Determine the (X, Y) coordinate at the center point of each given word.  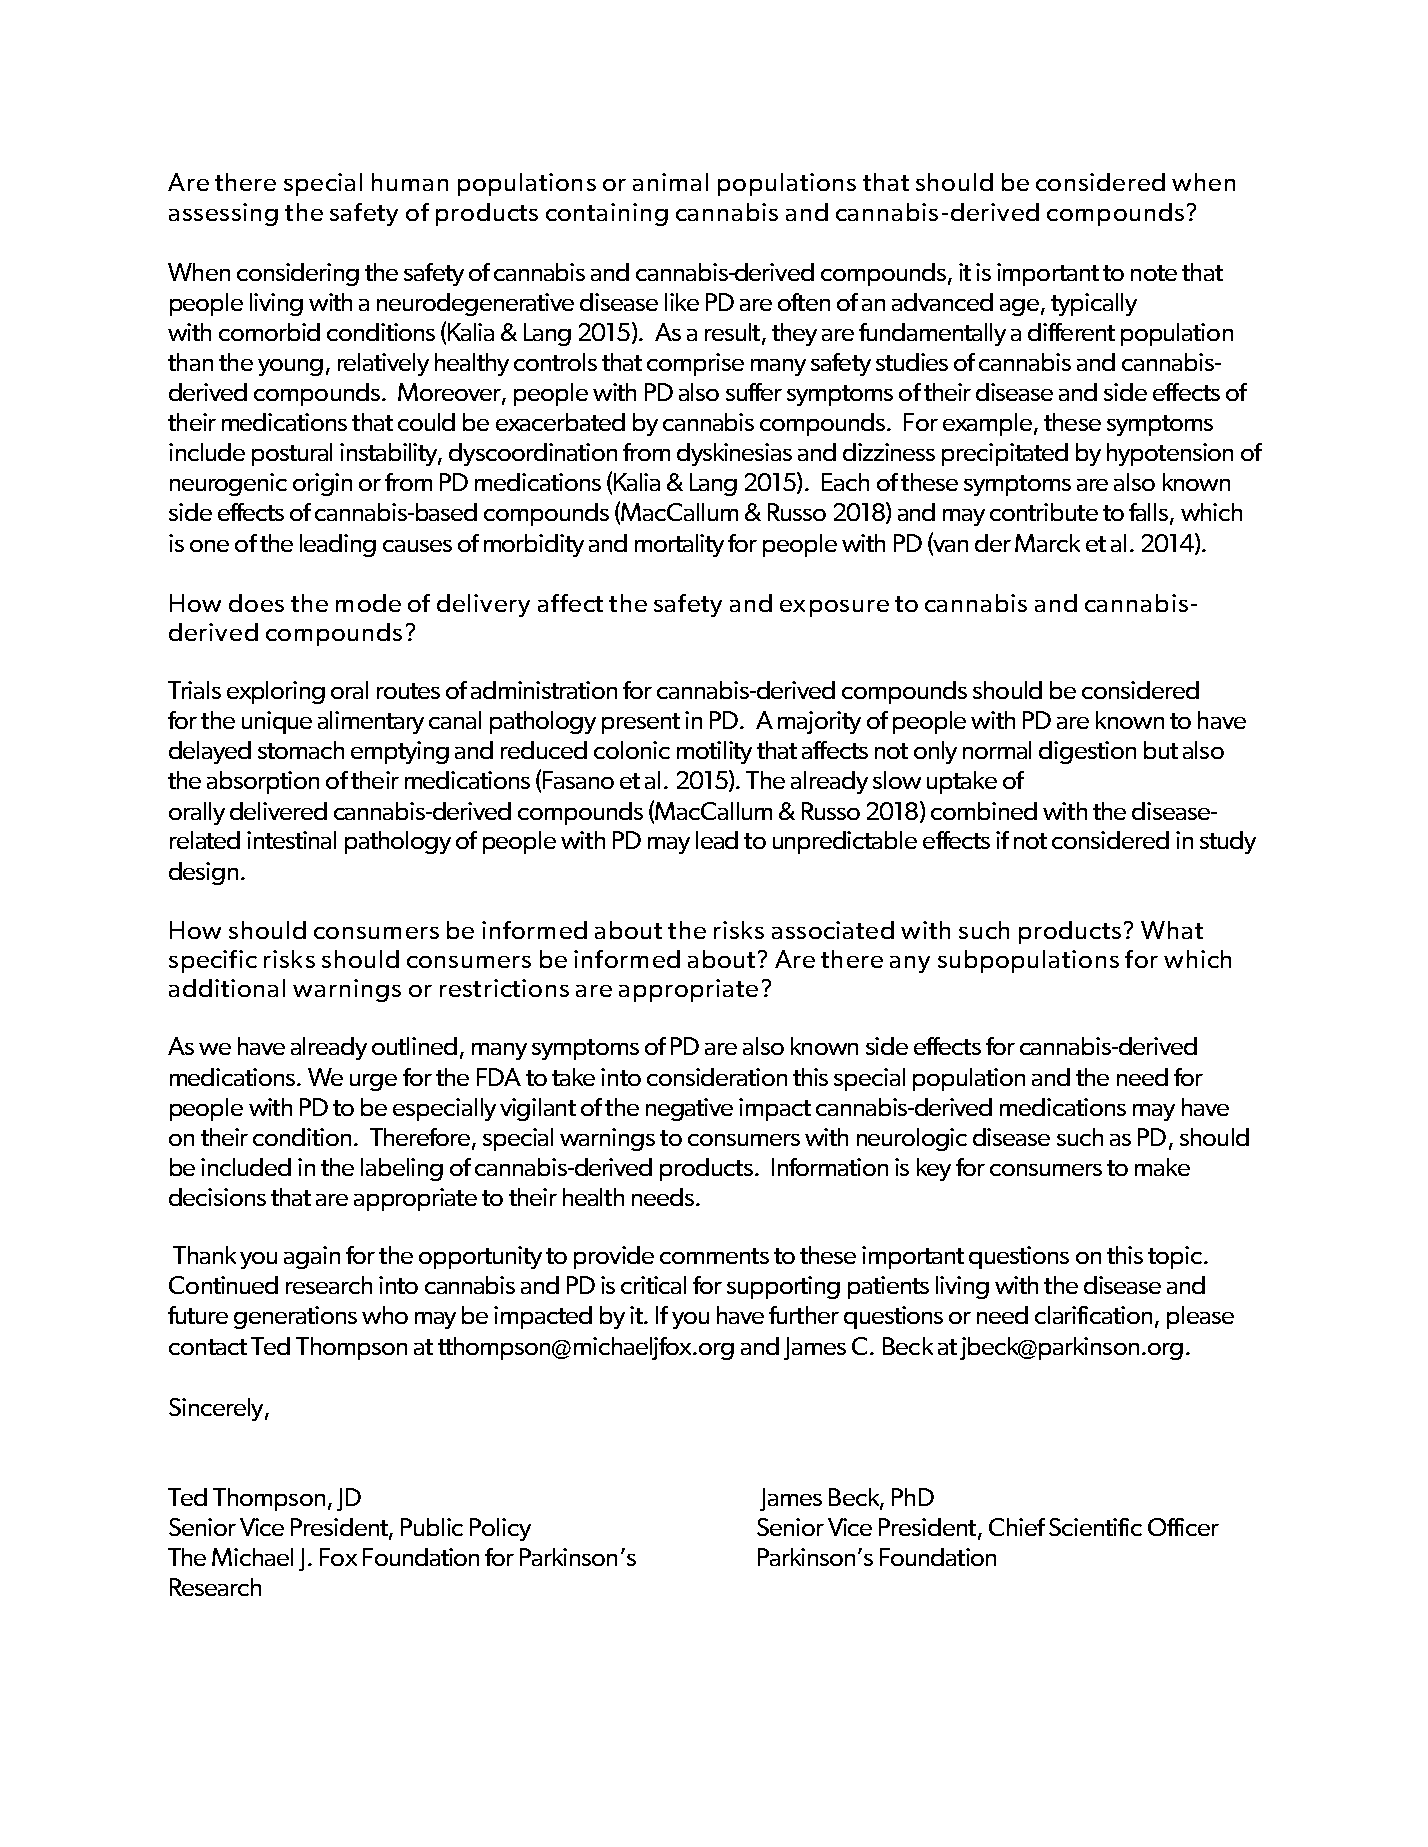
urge (373, 1082)
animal (670, 182)
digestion (1087, 752)
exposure (834, 608)
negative (689, 1109)
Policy (500, 1529)
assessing (223, 214)
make (1162, 1167)
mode (368, 603)
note (1154, 273)
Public (432, 1527)
